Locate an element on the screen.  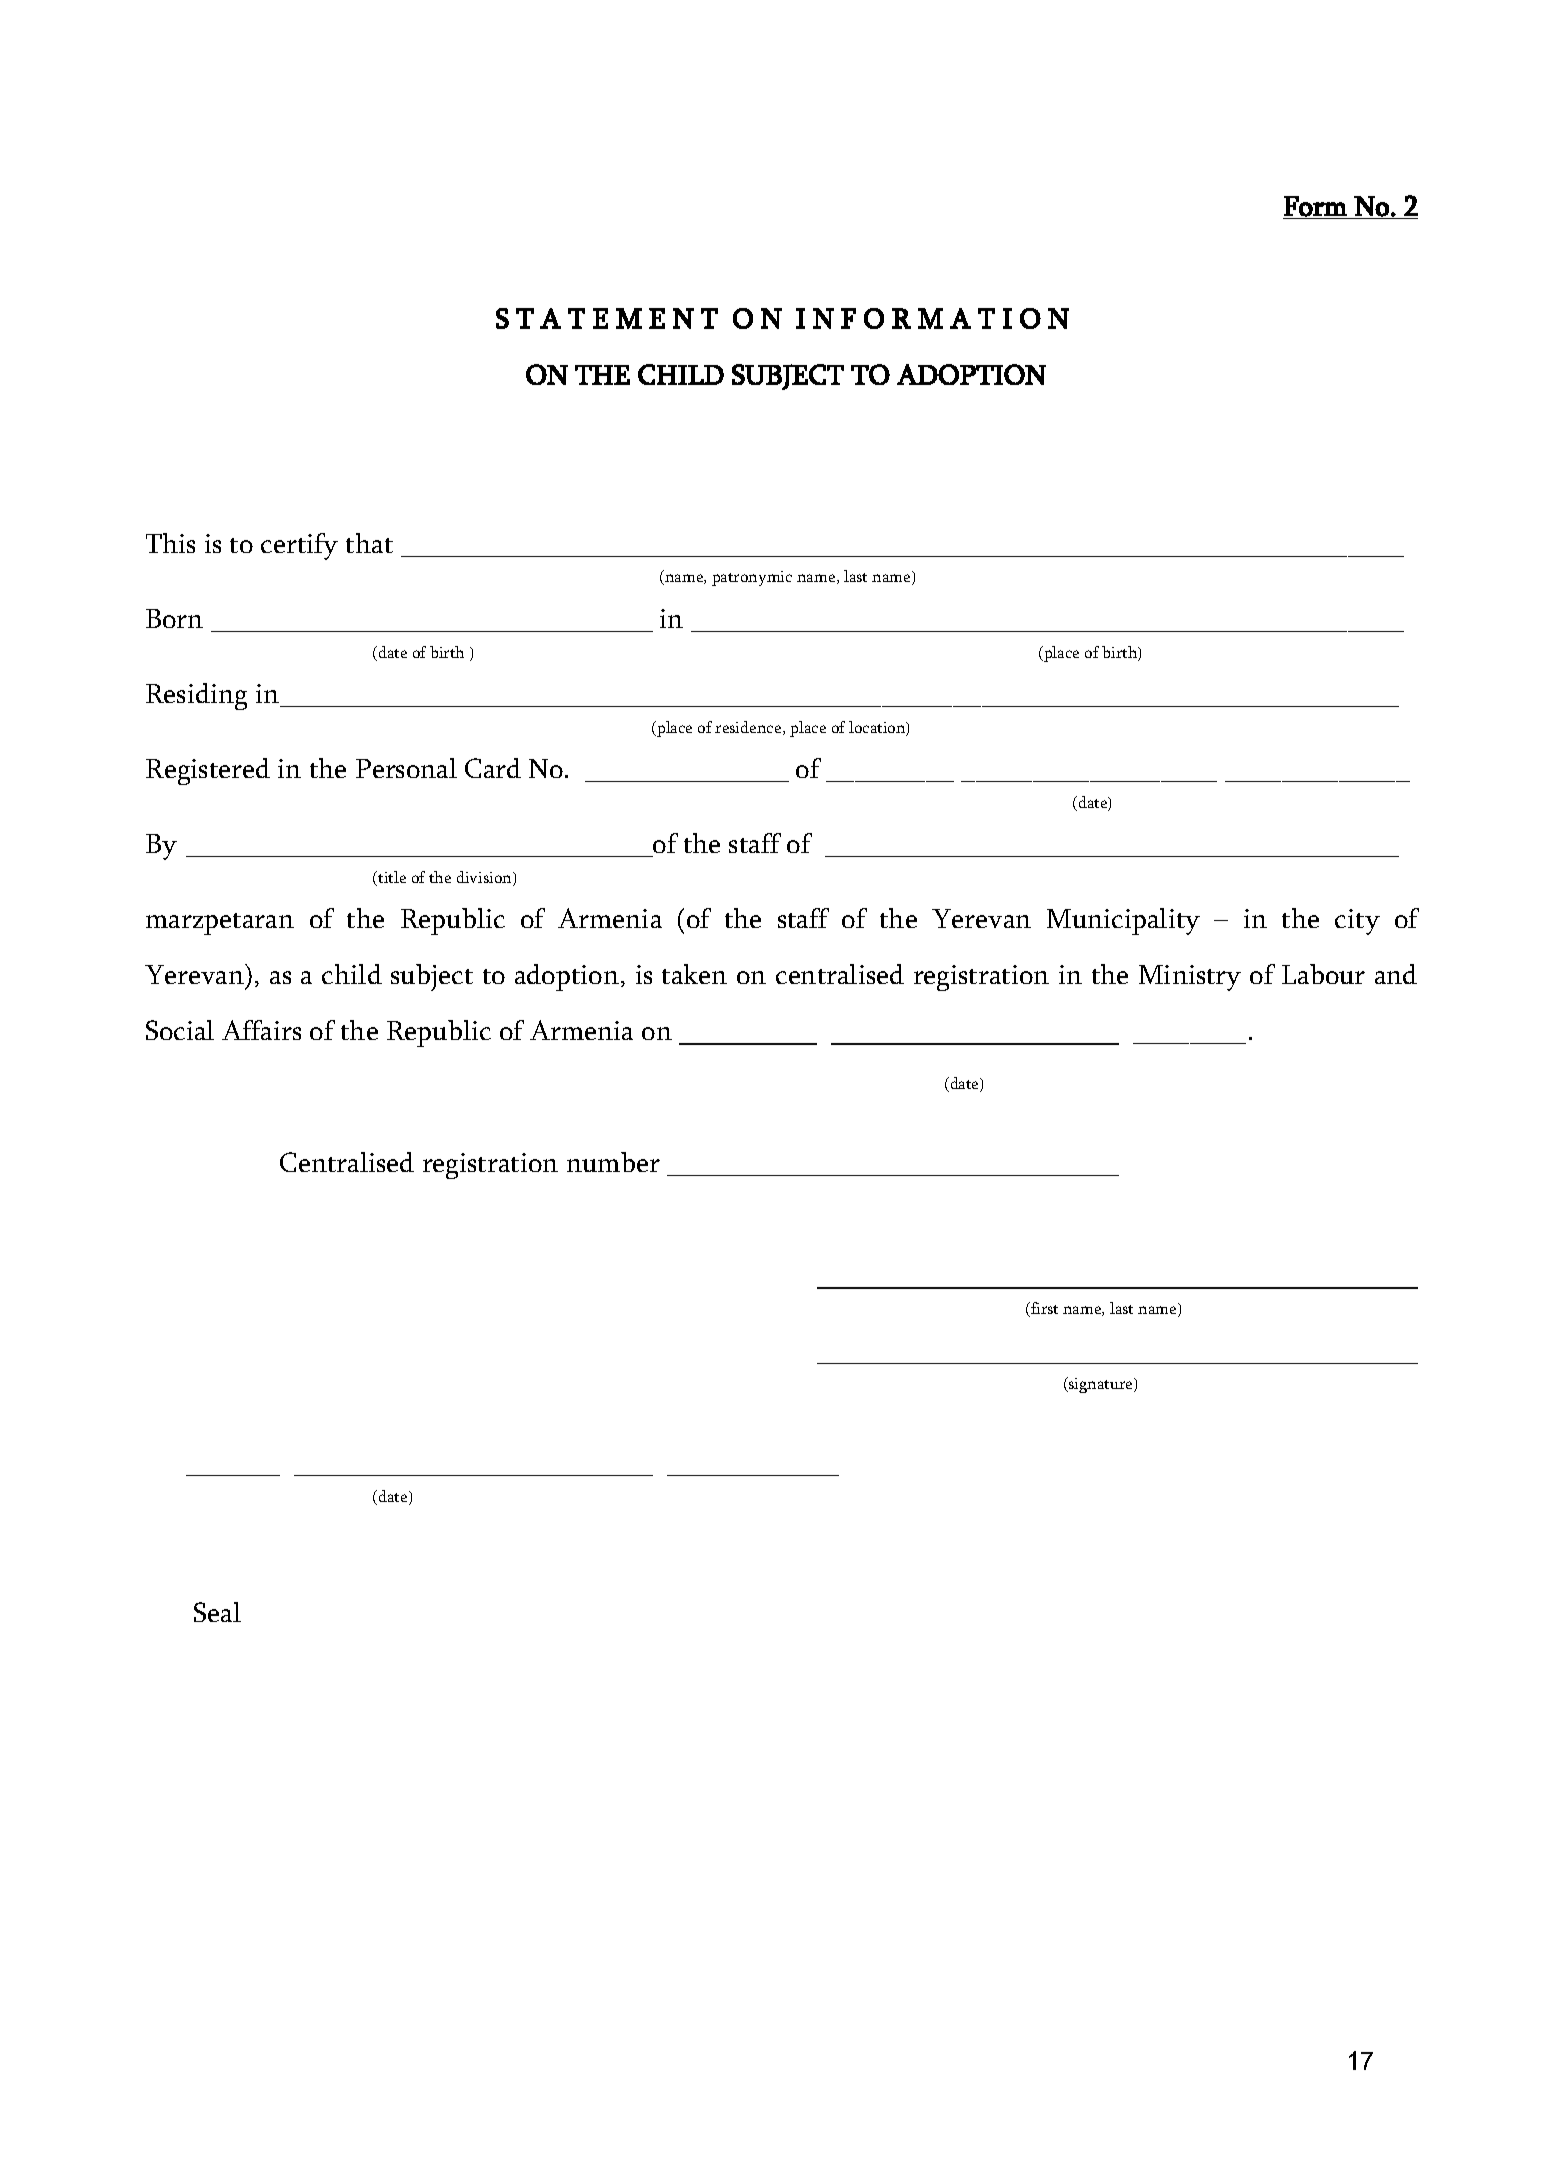
Form is located at coordinates (1315, 206).
